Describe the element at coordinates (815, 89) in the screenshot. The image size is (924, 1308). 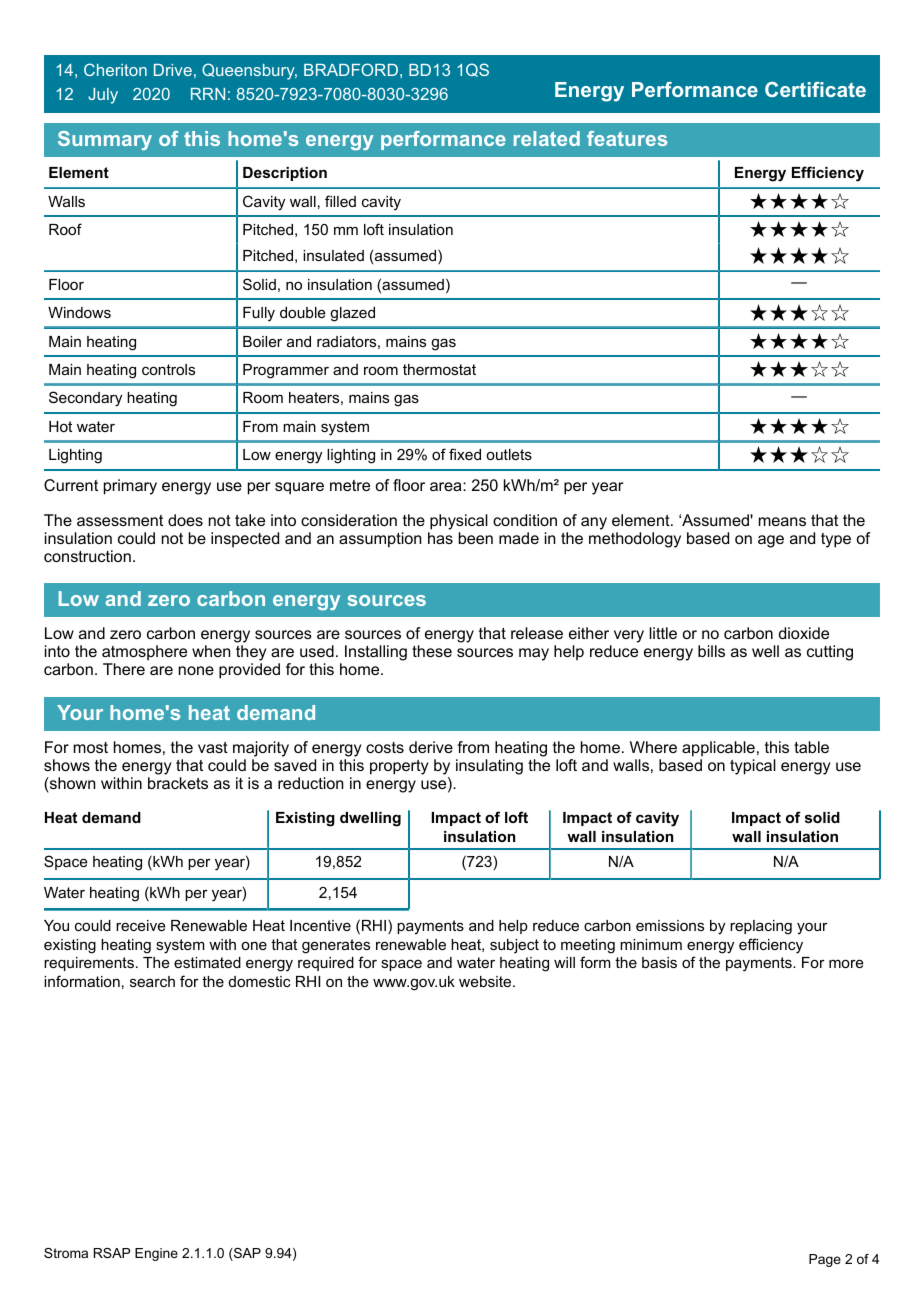
I see `Certificate` at that location.
